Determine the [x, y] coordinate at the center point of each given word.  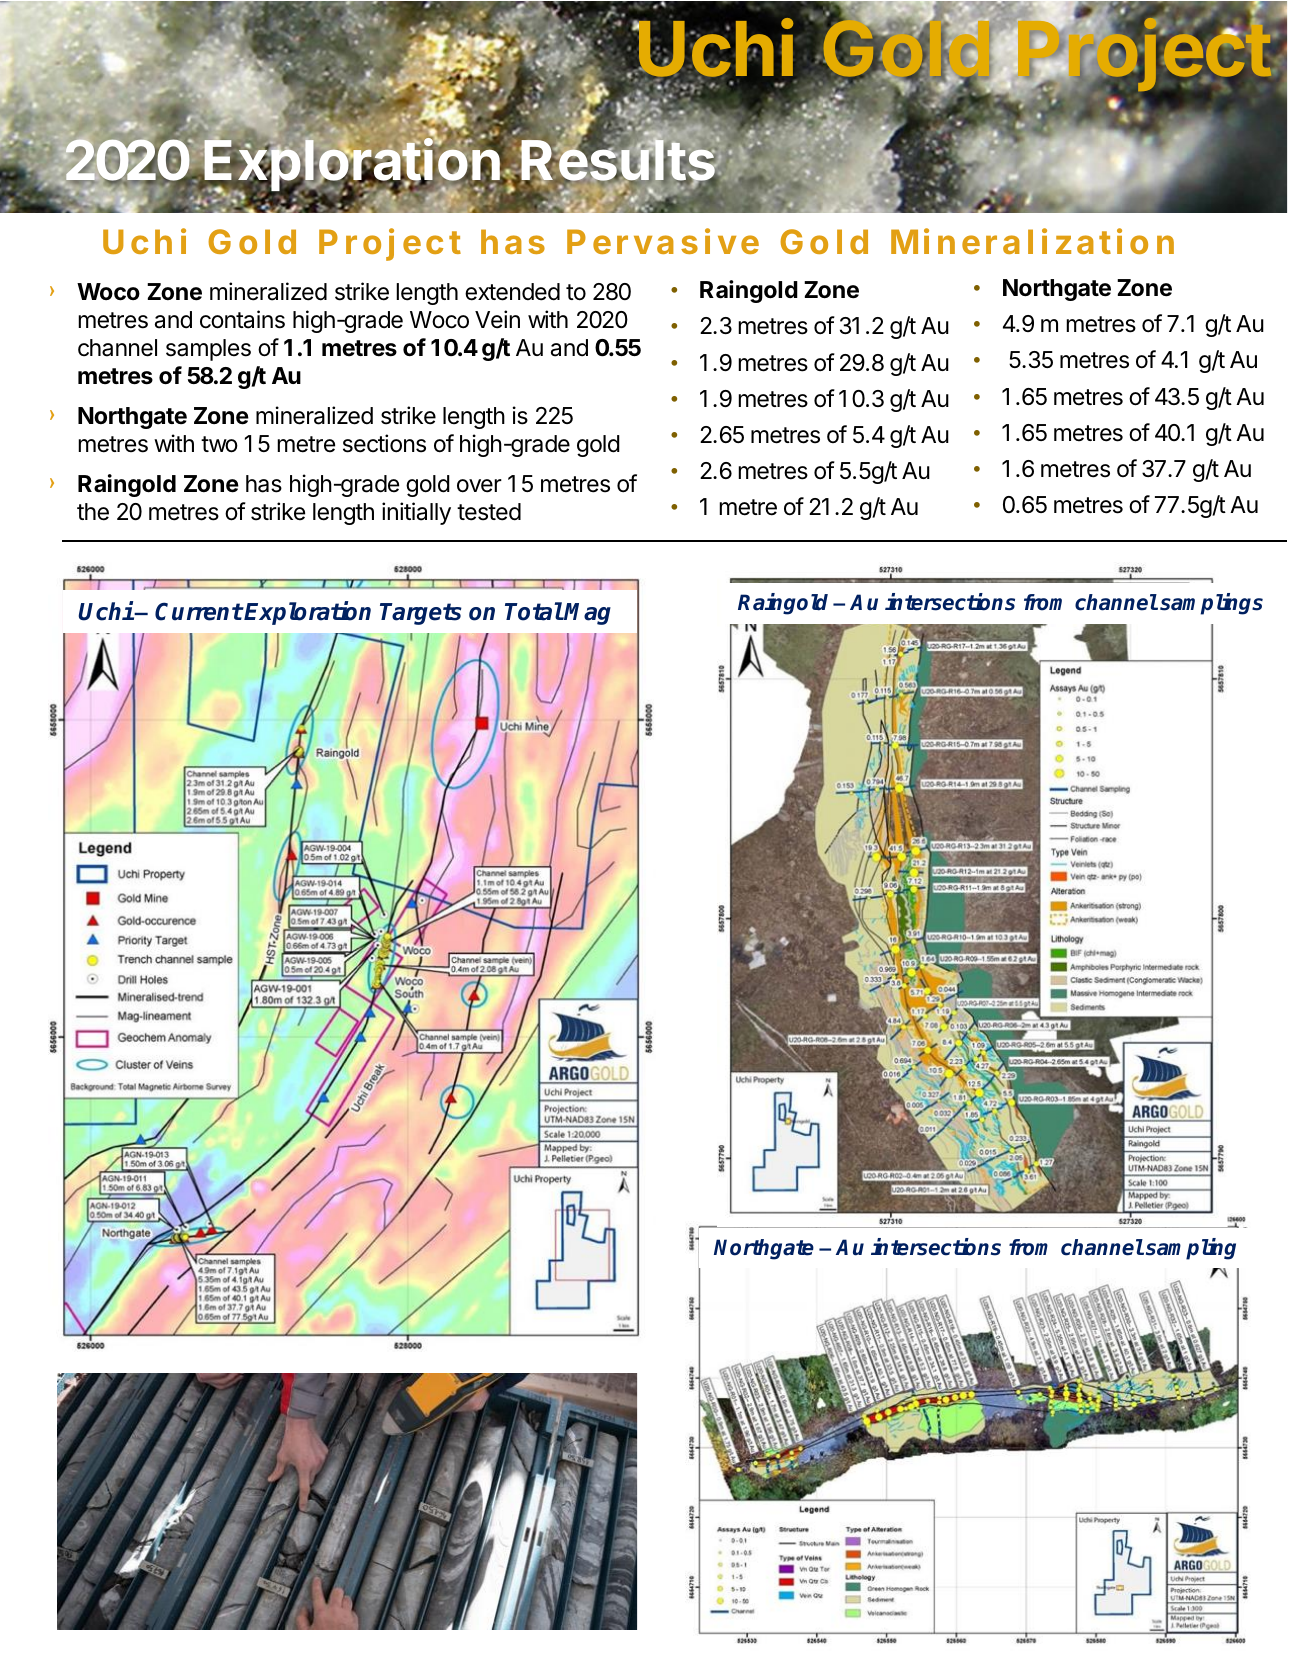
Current [199, 611]
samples [208, 350]
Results [618, 160]
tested [489, 512]
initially [416, 513]
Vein [497, 319]
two [219, 444]
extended [512, 292]
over [479, 486]
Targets [421, 614]
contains [242, 319]
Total [534, 611]
